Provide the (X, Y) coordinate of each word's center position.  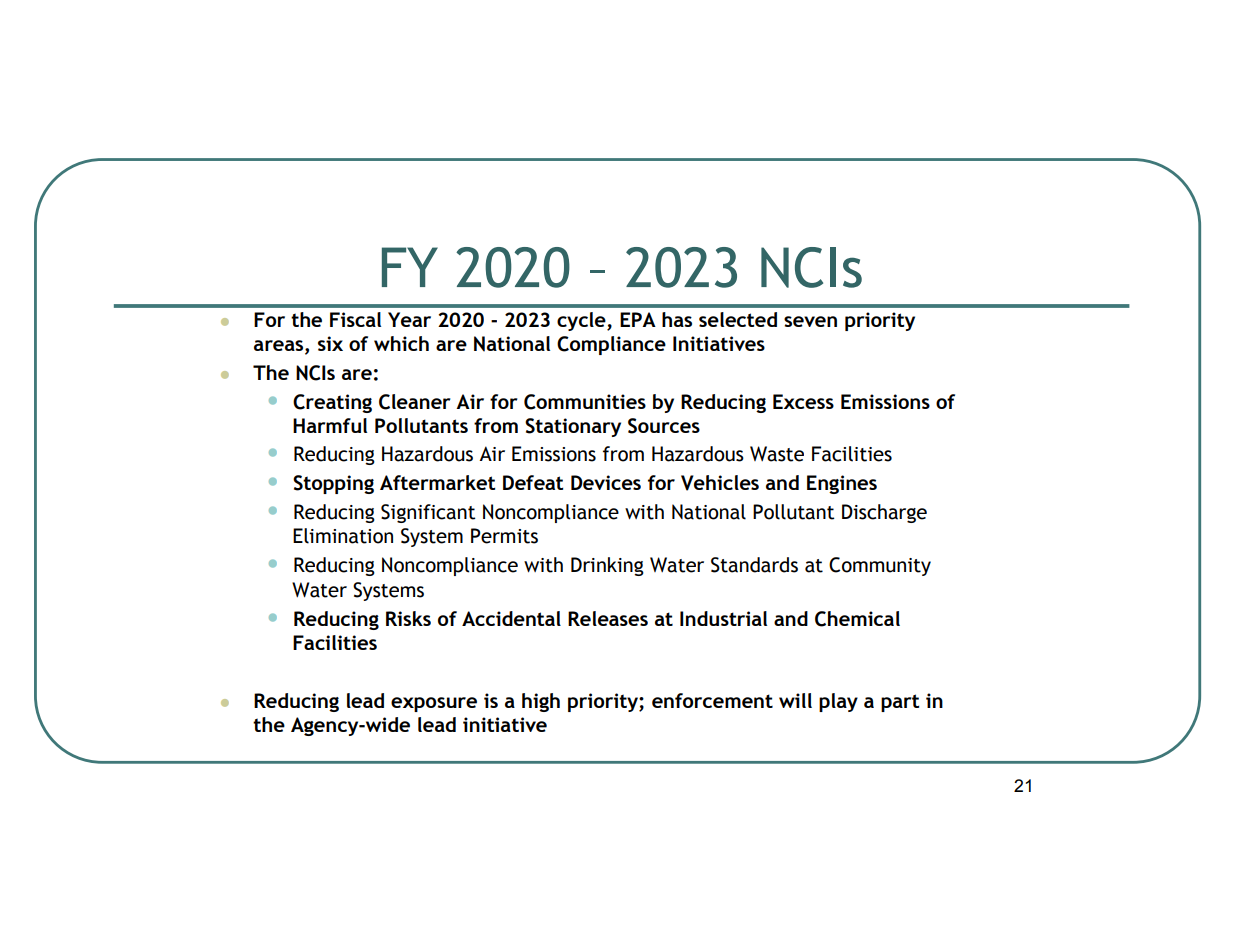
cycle (582, 321)
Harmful (330, 425)
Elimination (343, 536)
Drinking (607, 566)
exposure (434, 704)
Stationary (573, 427)
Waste (777, 454)
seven (810, 321)
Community (880, 566)
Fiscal (355, 319)
